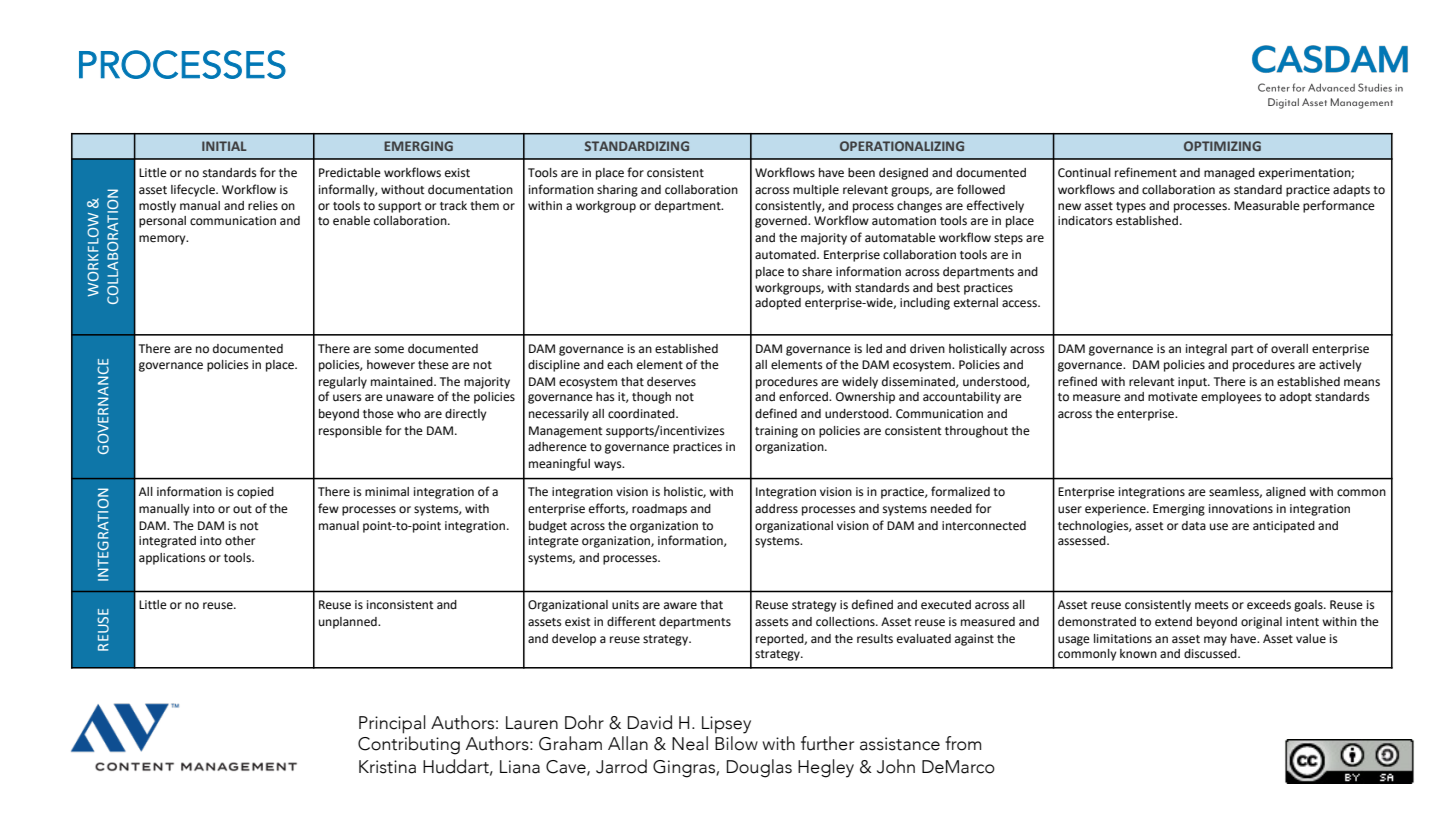 The image size is (1456, 819). What do you see at coordinates (776, 432) in the screenshot?
I see `training` at bounding box center [776, 432].
